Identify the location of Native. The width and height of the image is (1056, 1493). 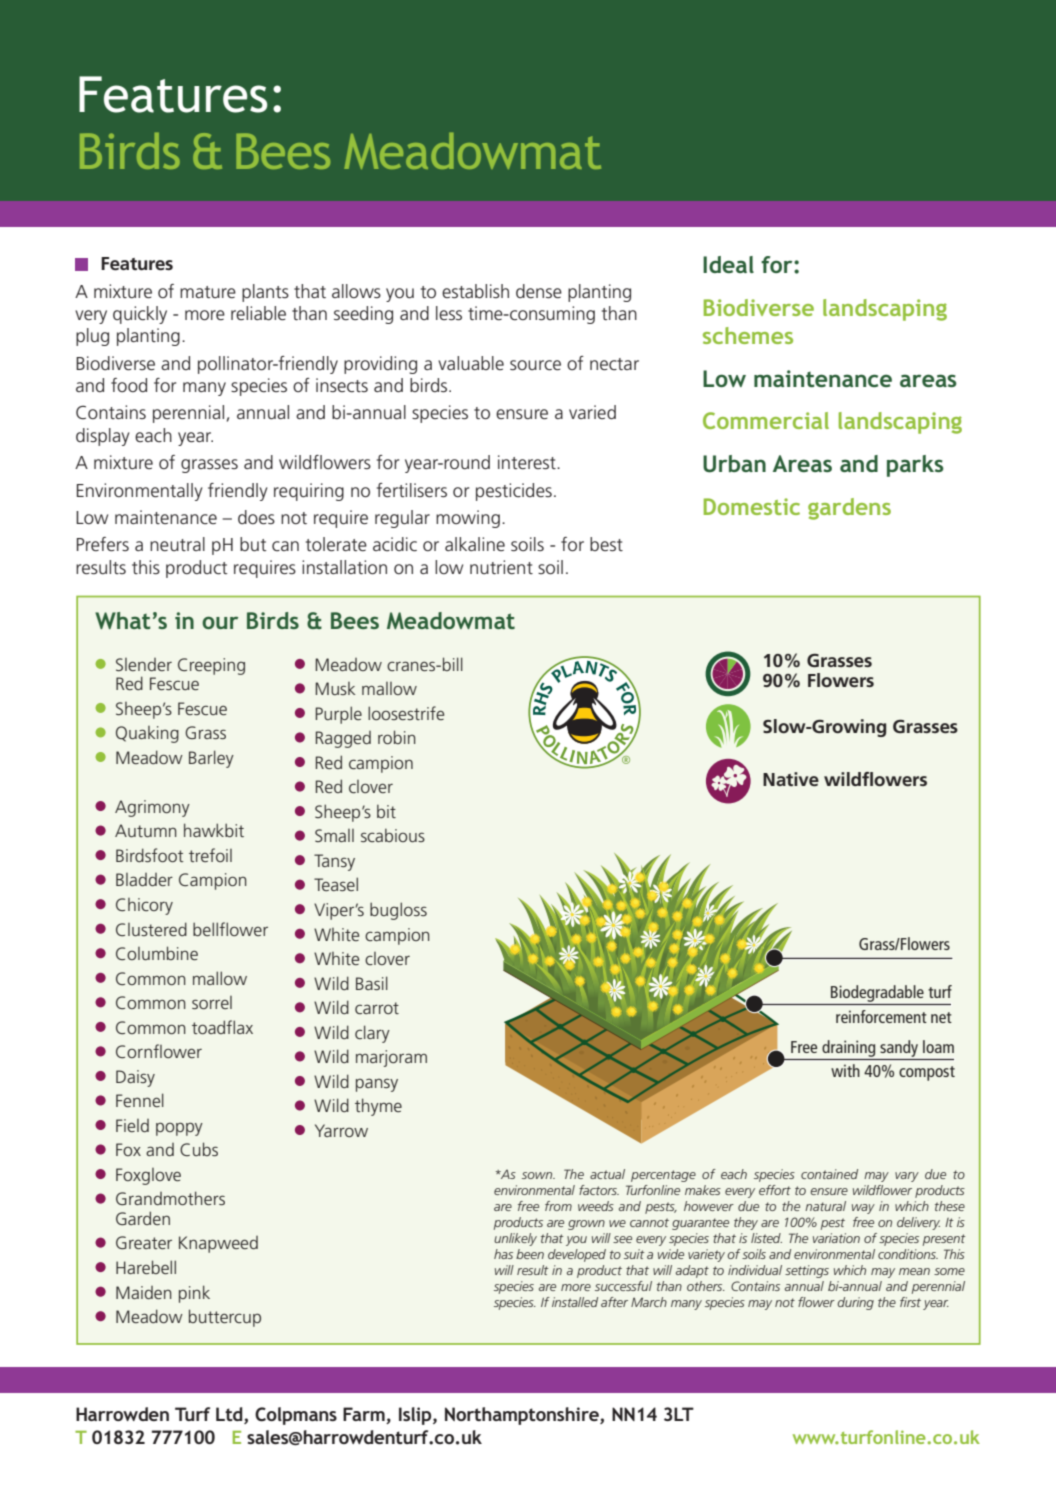
(791, 779).
